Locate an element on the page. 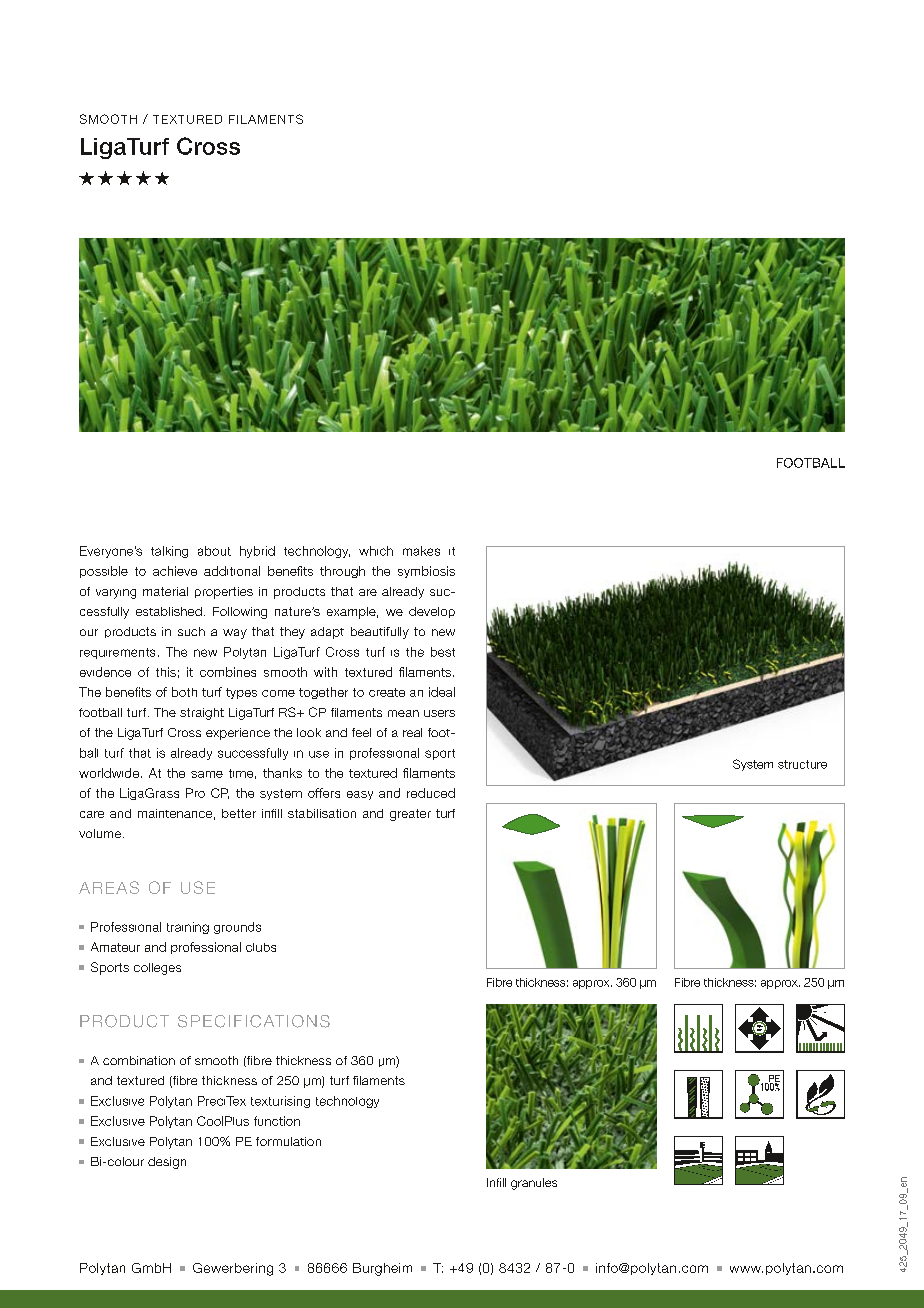  makes is located at coordinates (421, 551).
